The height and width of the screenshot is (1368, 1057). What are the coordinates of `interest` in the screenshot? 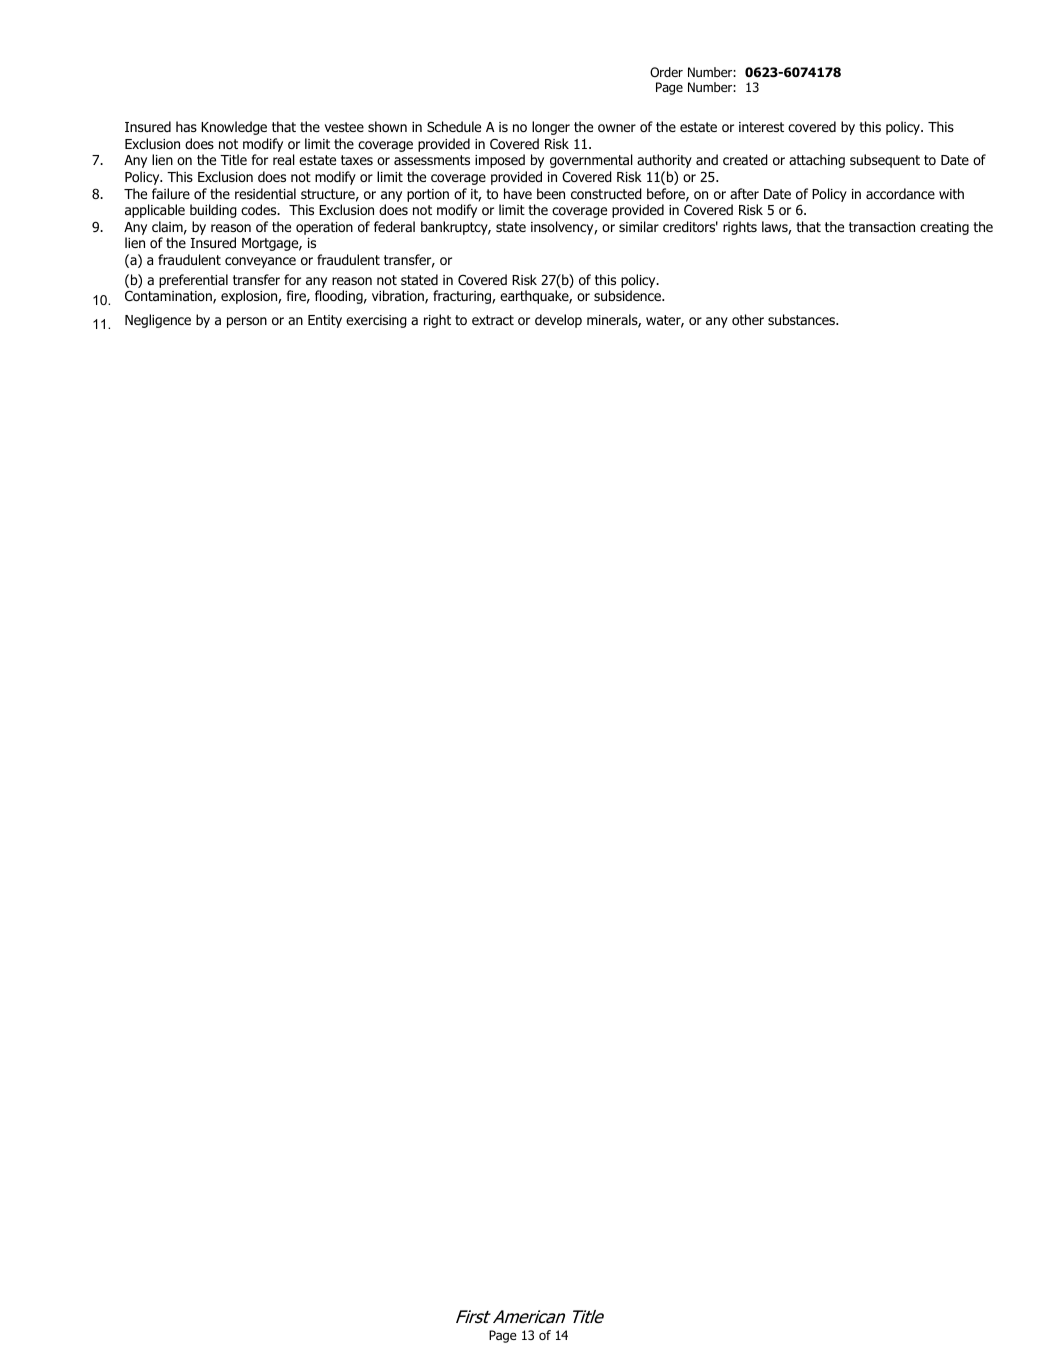 It's located at (761, 127).
